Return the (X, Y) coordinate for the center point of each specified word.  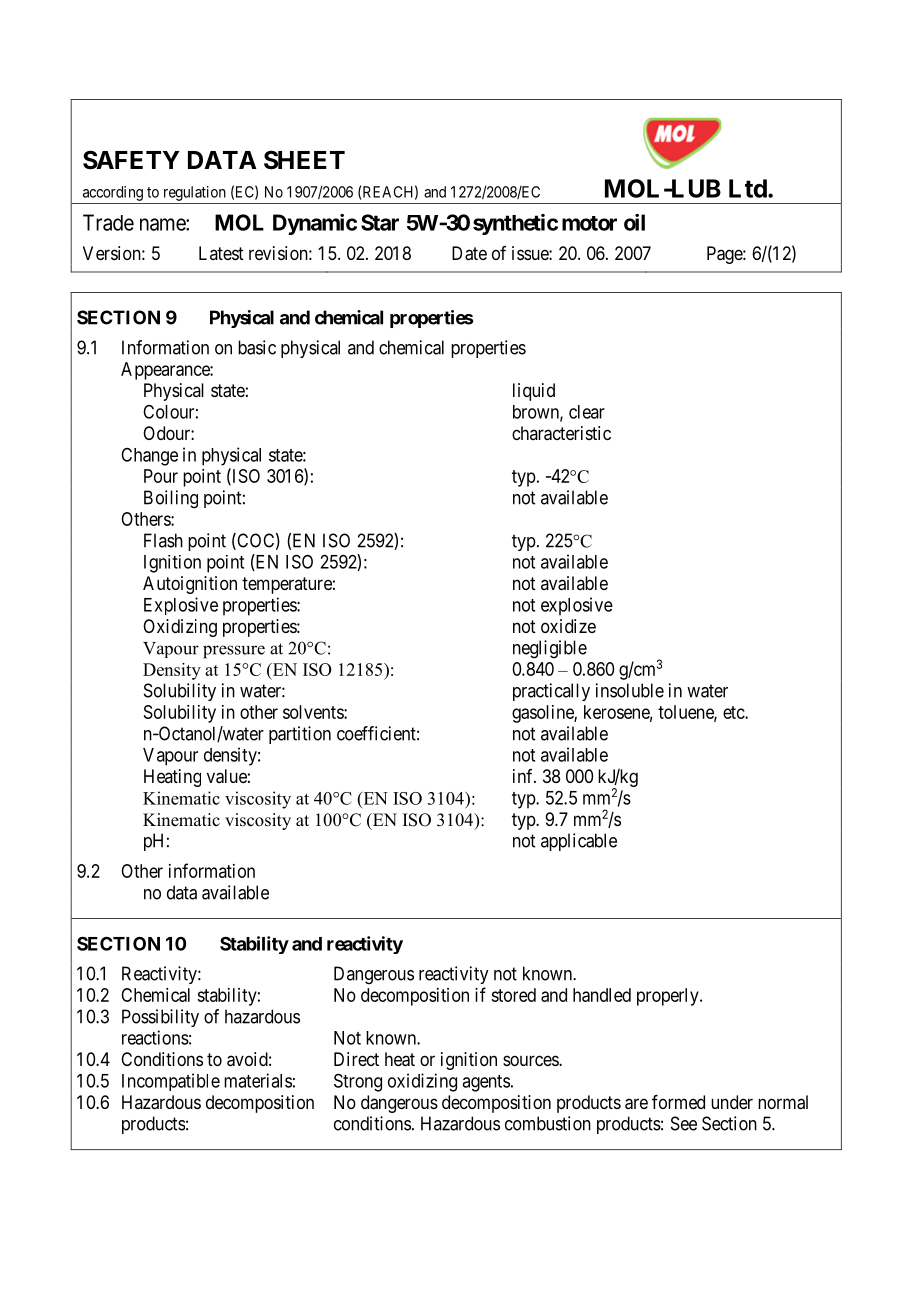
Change (149, 457)
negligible (550, 649)
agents (486, 1083)
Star (380, 222)
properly (669, 997)
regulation (195, 193)
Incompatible (171, 1082)
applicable (579, 842)
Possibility (160, 1018)
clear (587, 412)
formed (678, 1102)
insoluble (630, 690)
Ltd (748, 188)
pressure (234, 652)
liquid (534, 392)
